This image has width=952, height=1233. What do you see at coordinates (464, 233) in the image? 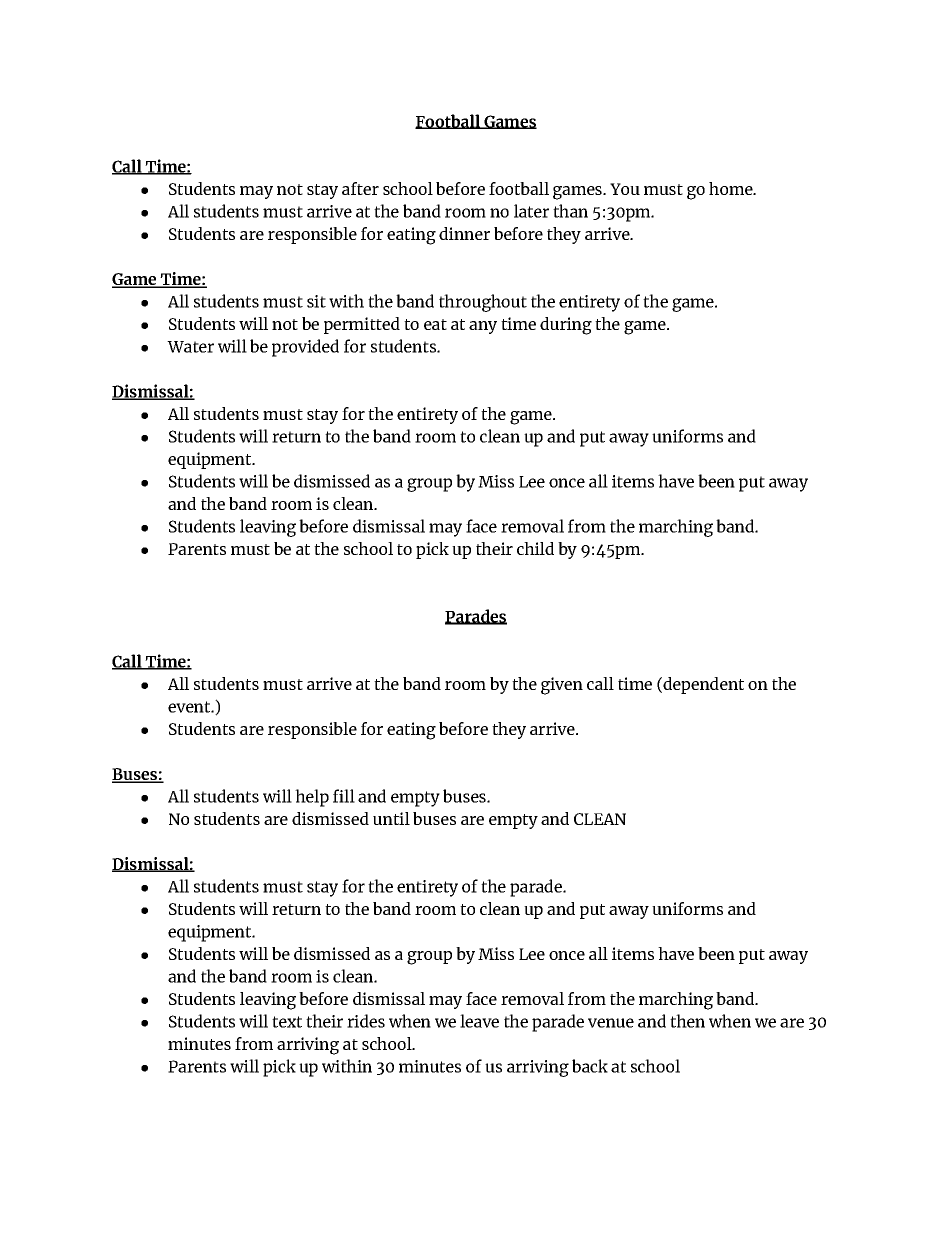
I see `dinner` at bounding box center [464, 233].
